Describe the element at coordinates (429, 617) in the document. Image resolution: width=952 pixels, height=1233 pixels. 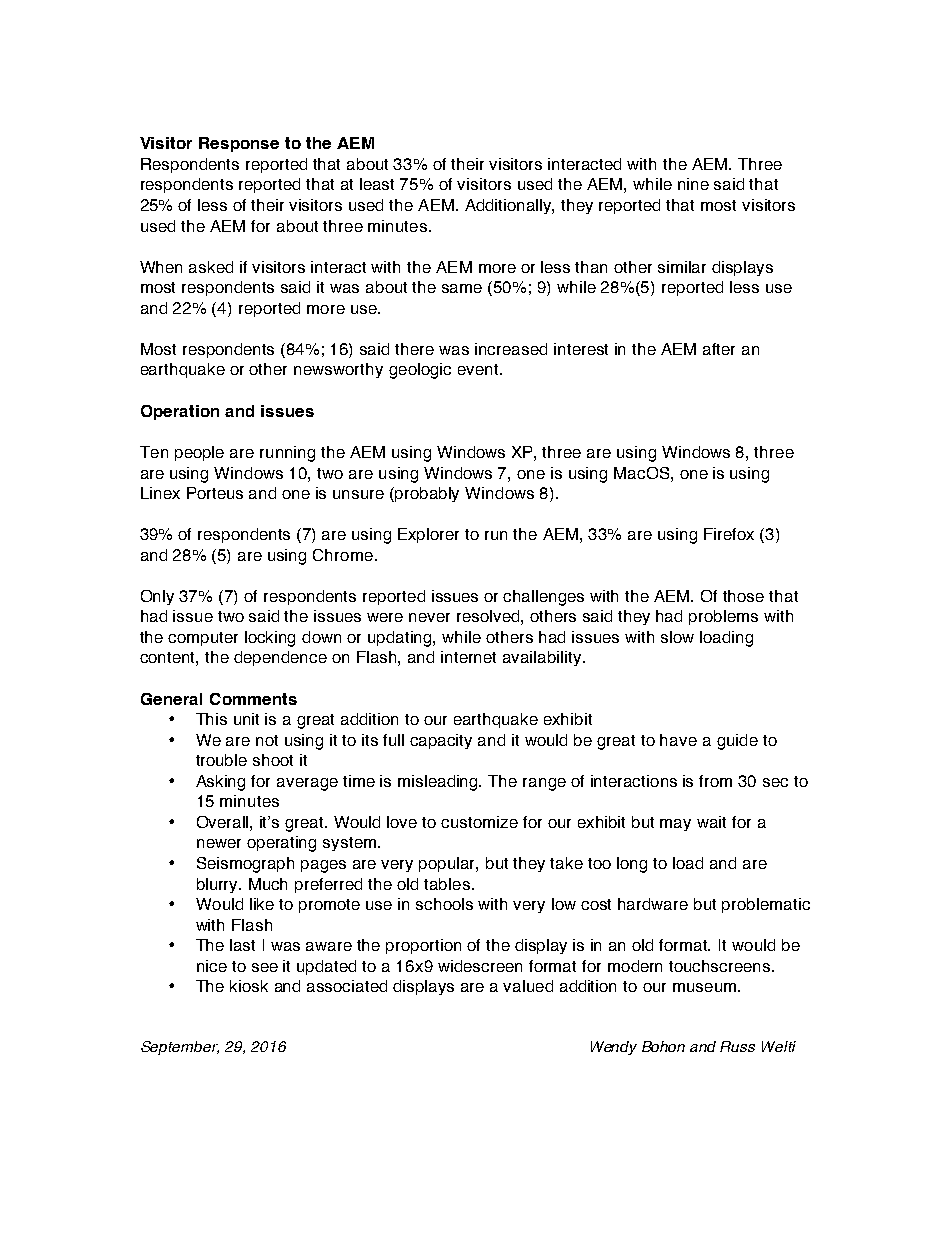
I see `never` at that location.
